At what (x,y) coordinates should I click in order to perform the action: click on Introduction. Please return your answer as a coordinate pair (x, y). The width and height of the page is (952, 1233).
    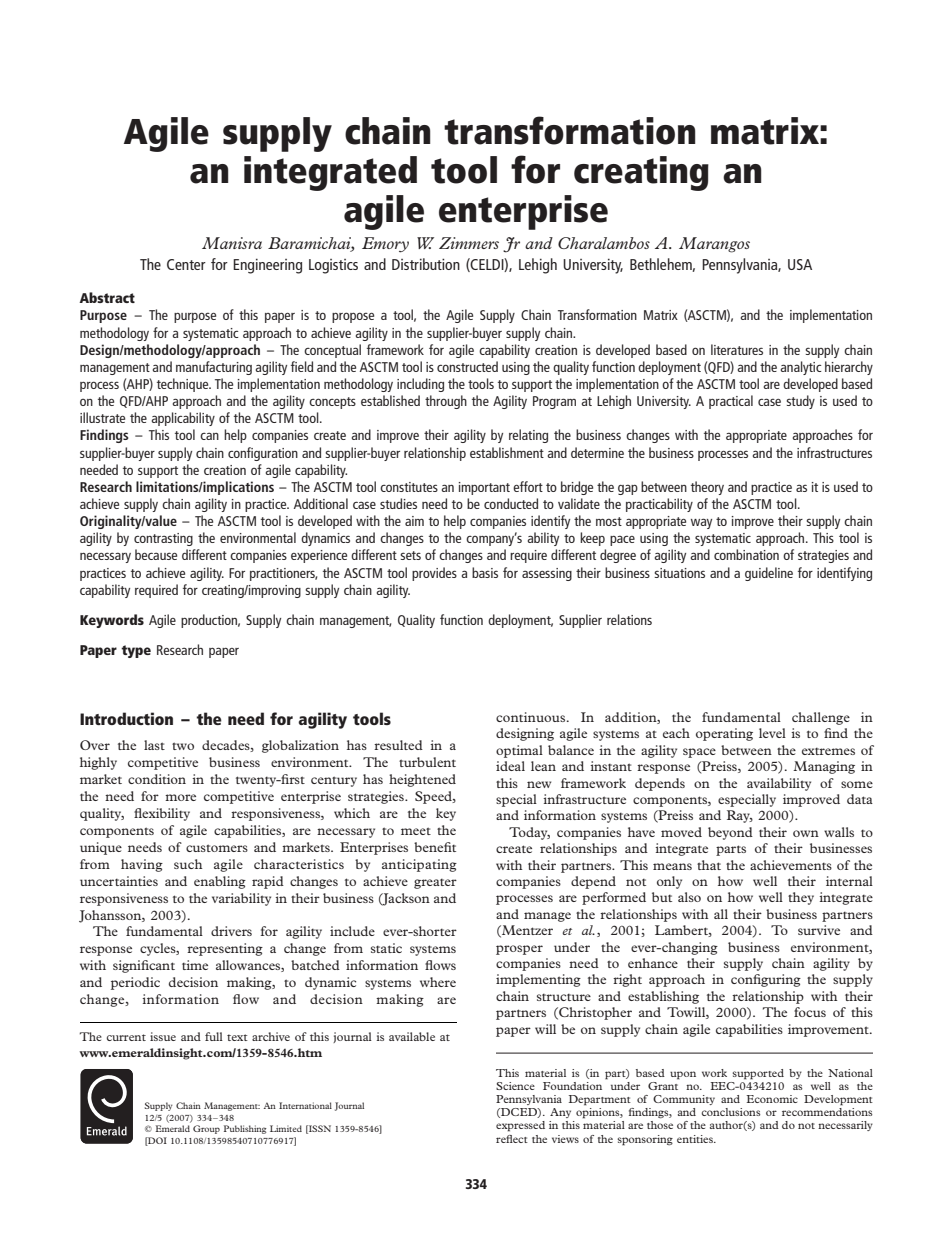
    Looking at the image, I should click on (126, 718).
